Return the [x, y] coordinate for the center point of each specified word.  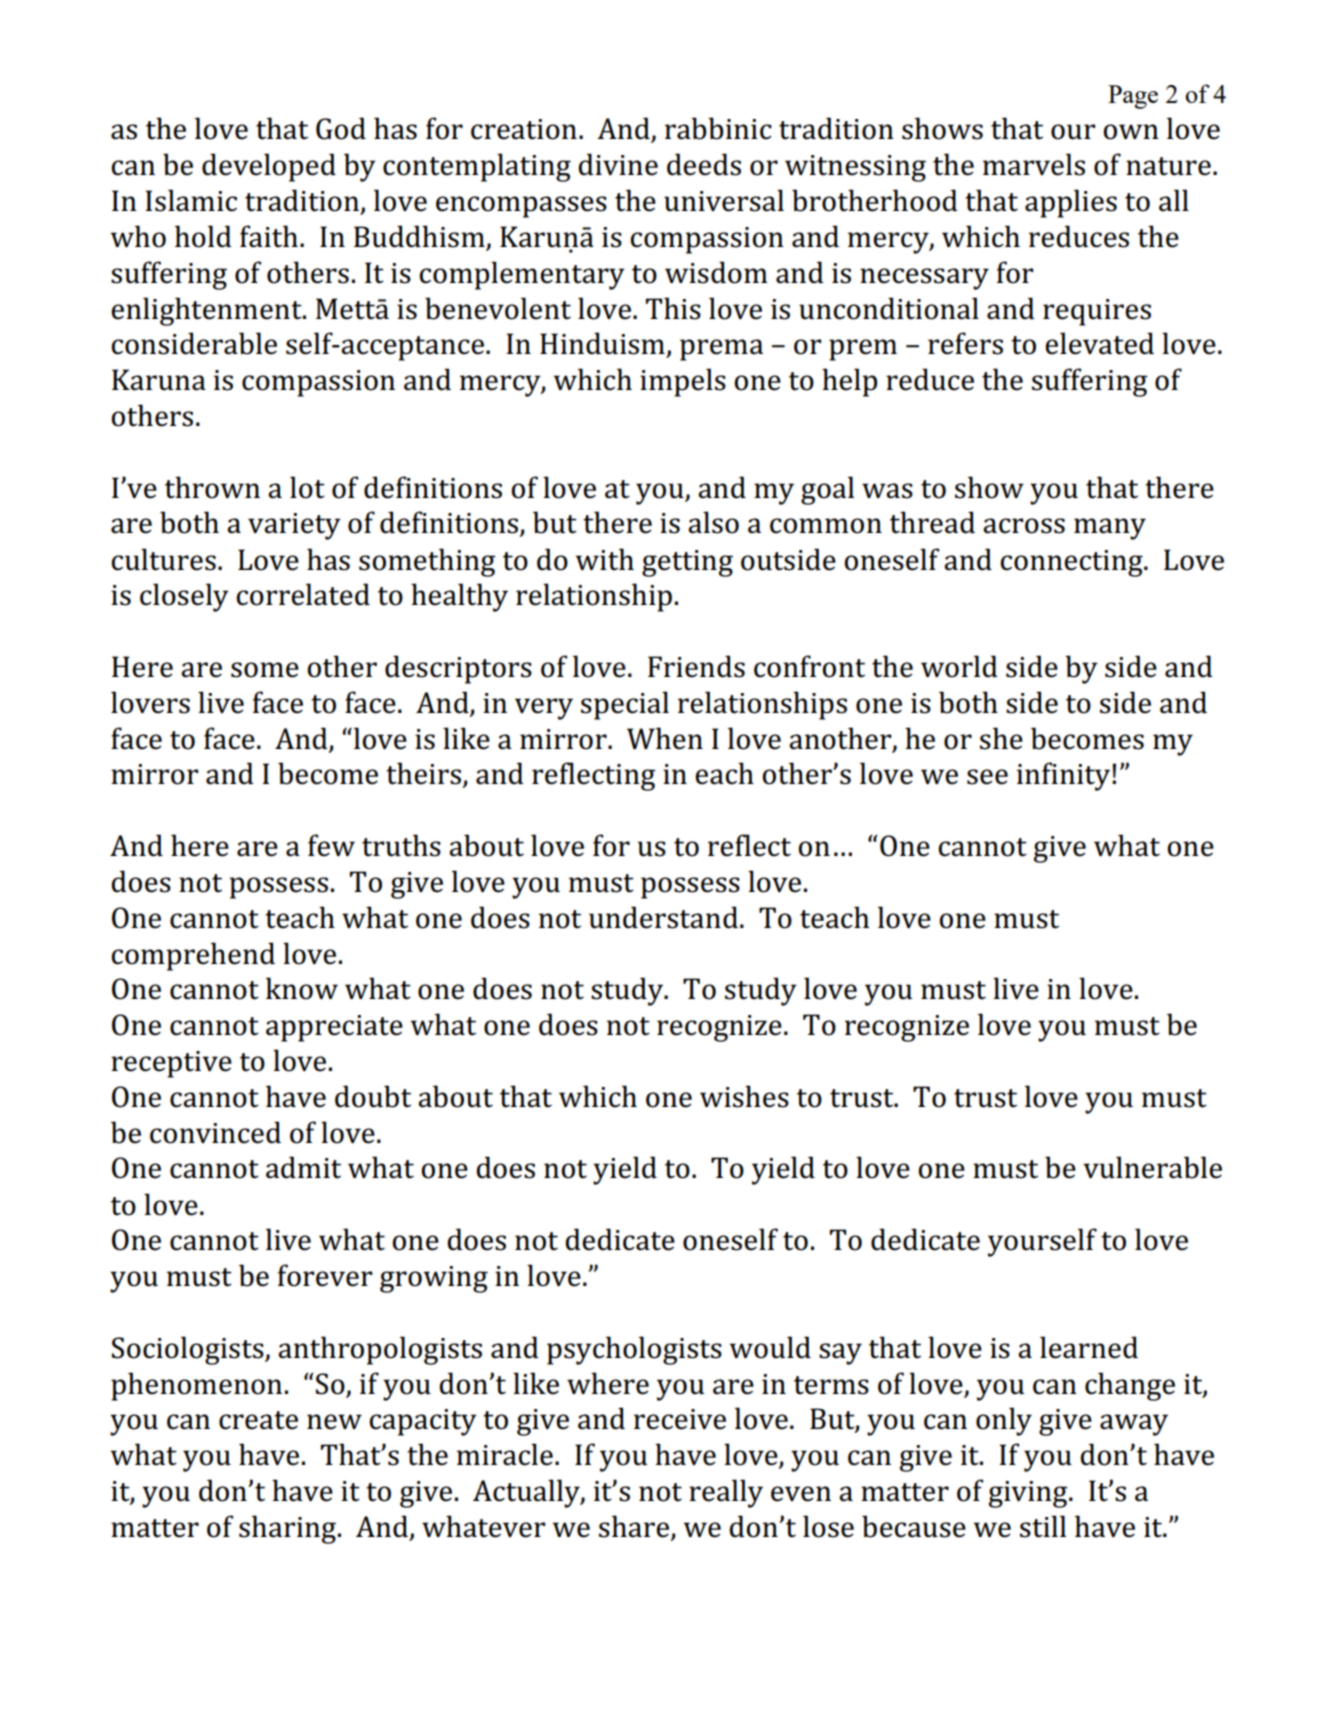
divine [618, 164]
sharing [287, 1529]
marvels [1034, 164]
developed [269, 167]
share [634, 1526]
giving [1029, 1494]
